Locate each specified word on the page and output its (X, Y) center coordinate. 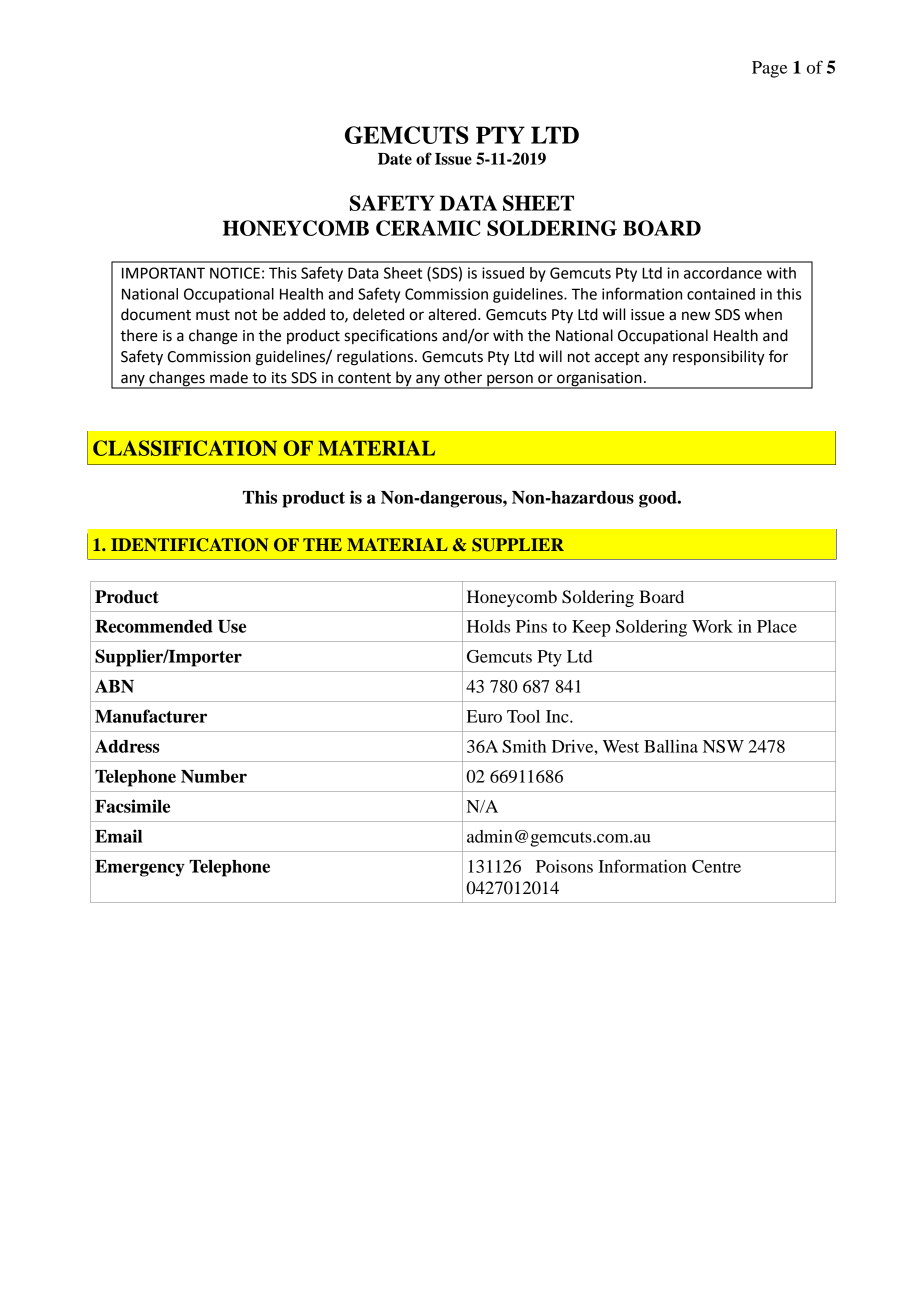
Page (769, 69)
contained (721, 294)
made (229, 377)
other (463, 377)
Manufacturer (151, 716)
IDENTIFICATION (189, 545)
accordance (723, 273)
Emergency (140, 868)
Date (395, 159)
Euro (484, 716)
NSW (723, 746)
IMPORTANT (163, 273)
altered (452, 314)
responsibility (719, 358)
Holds (488, 626)
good (659, 499)
